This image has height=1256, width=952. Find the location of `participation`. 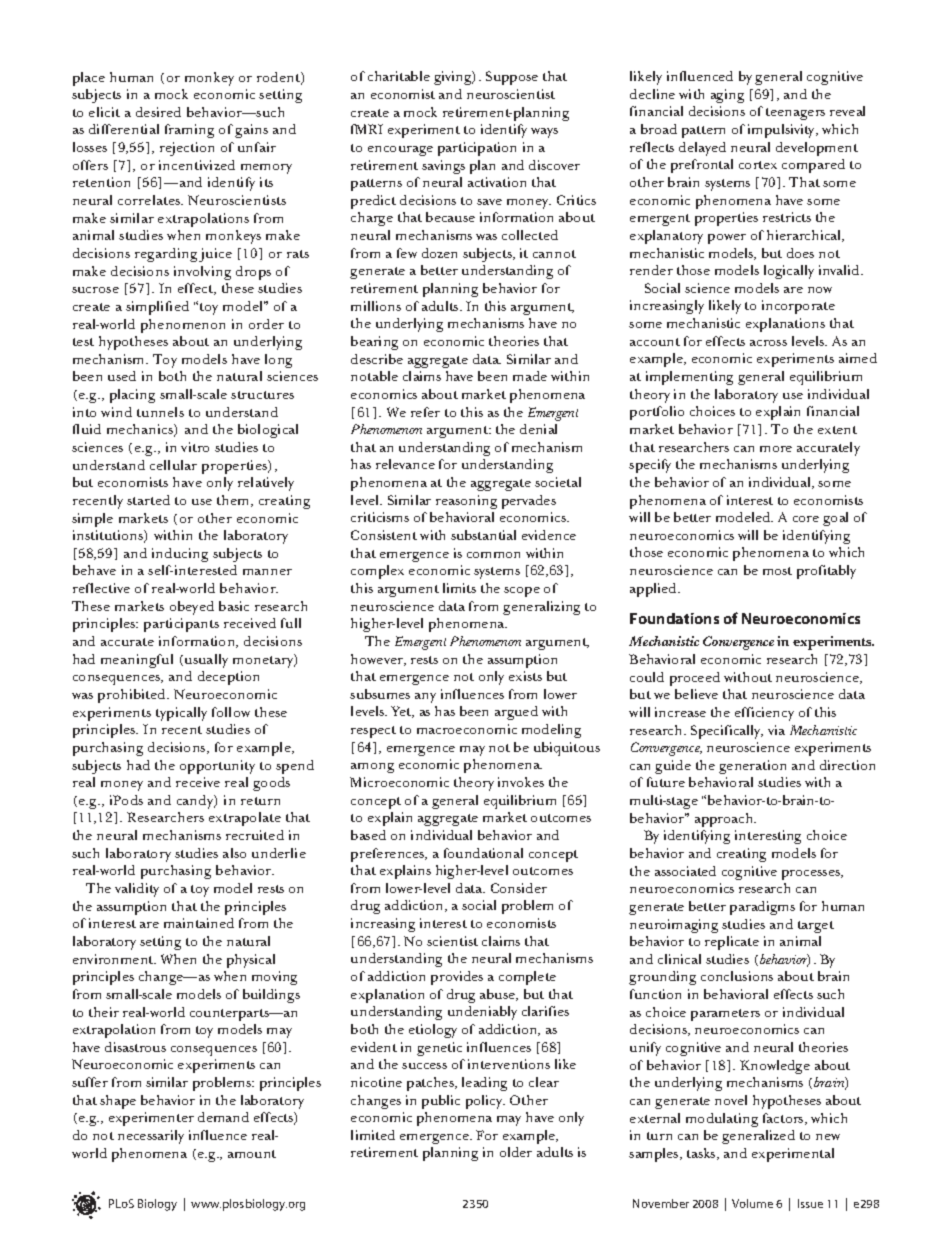

participation is located at coordinates (477, 149).
